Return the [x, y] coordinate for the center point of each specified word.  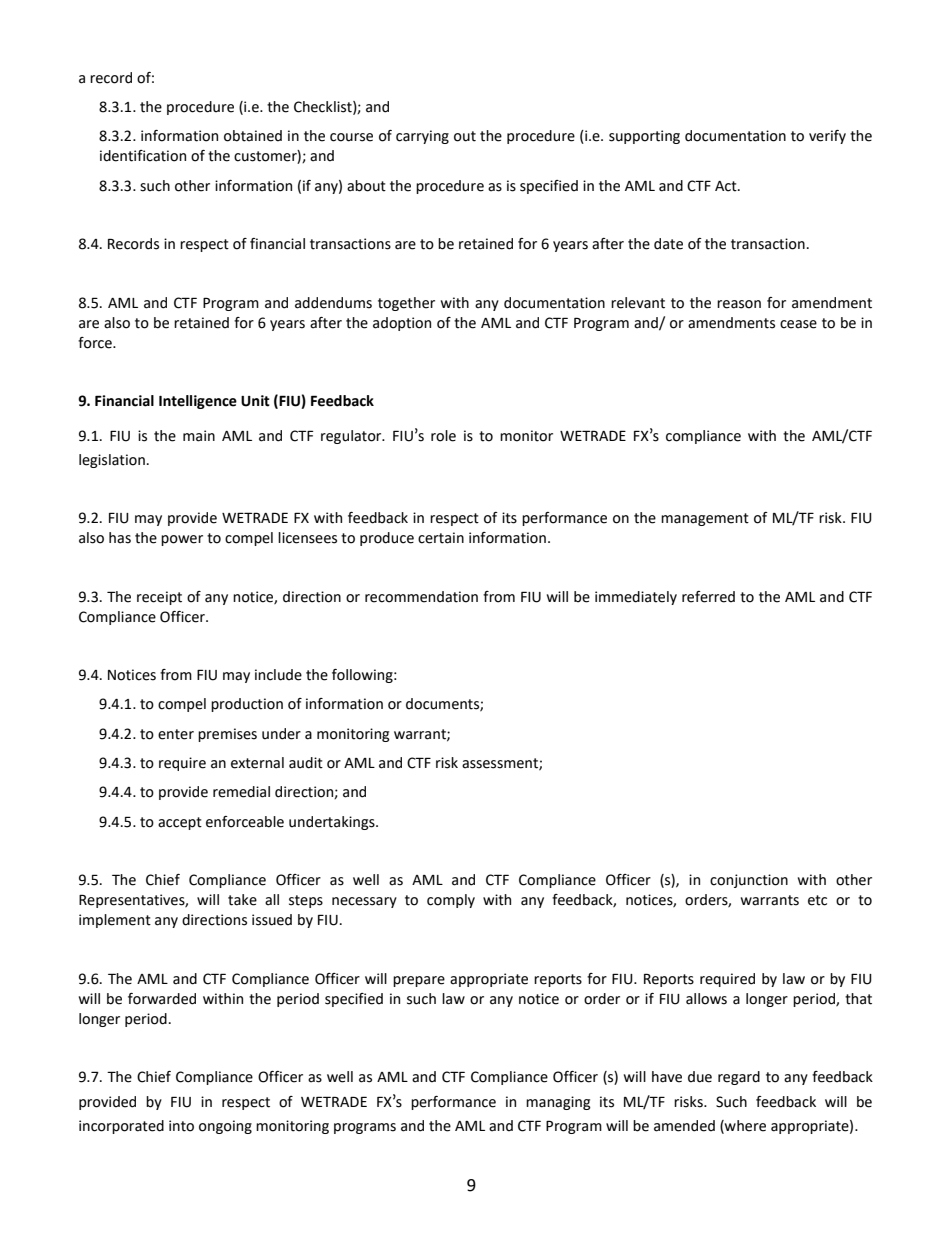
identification [143, 156]
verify [827, 137]
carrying [422, 137]
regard [739, 1078]
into [181, 1126]
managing [558, 1103]
